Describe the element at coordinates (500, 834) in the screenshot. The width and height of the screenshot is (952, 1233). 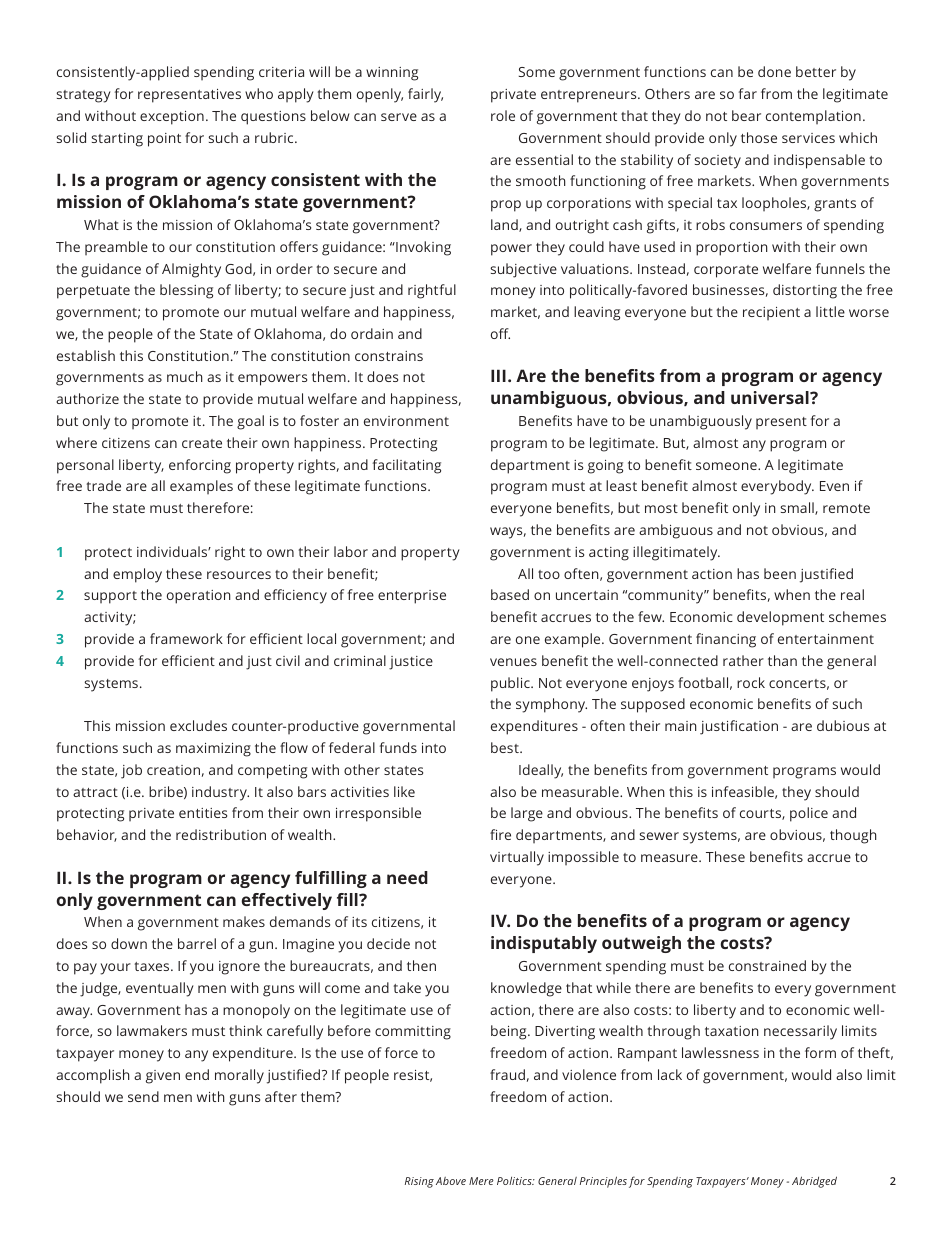
I see `fire` at that location.
